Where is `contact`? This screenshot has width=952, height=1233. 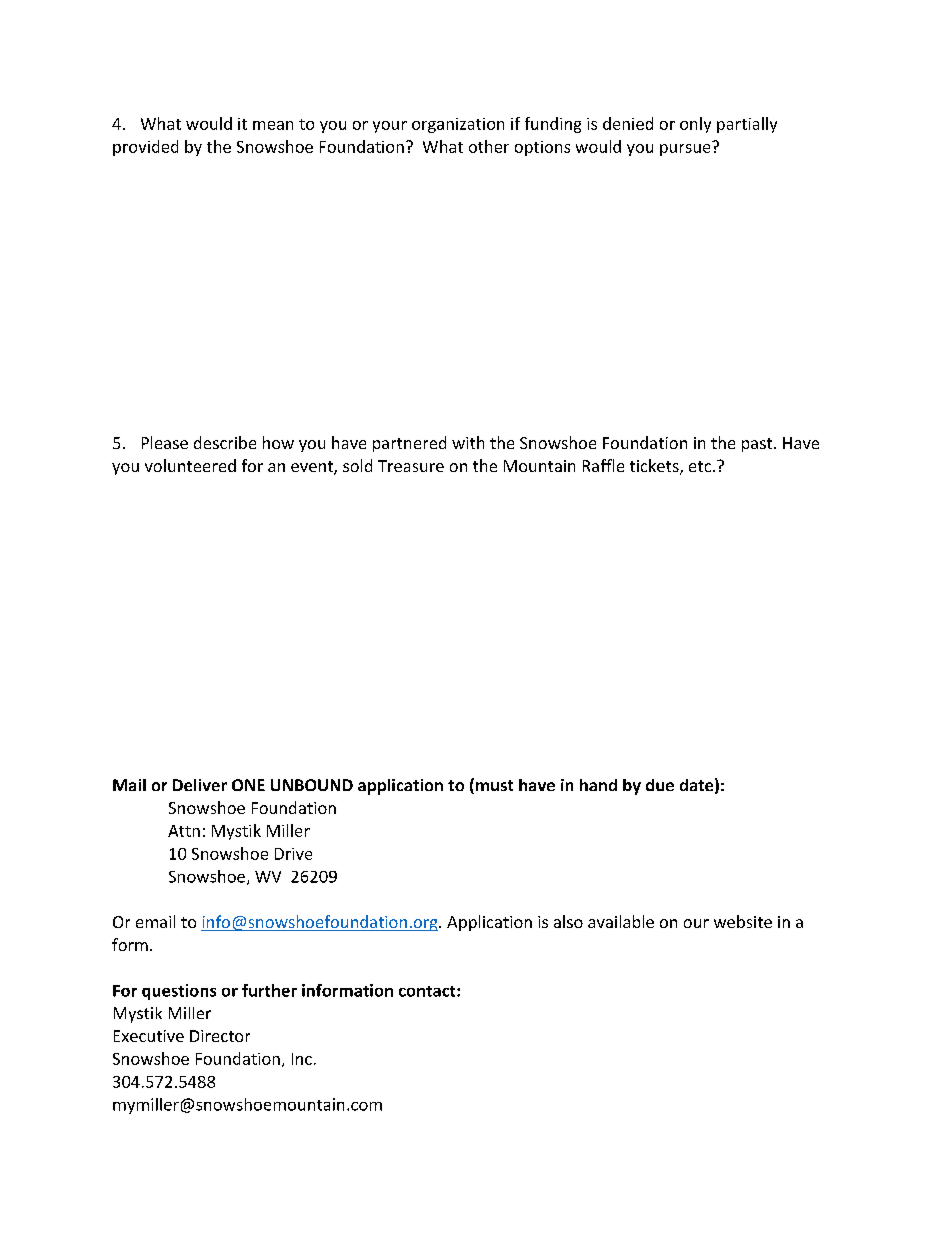
contact is located at coordinates (428, 991).
